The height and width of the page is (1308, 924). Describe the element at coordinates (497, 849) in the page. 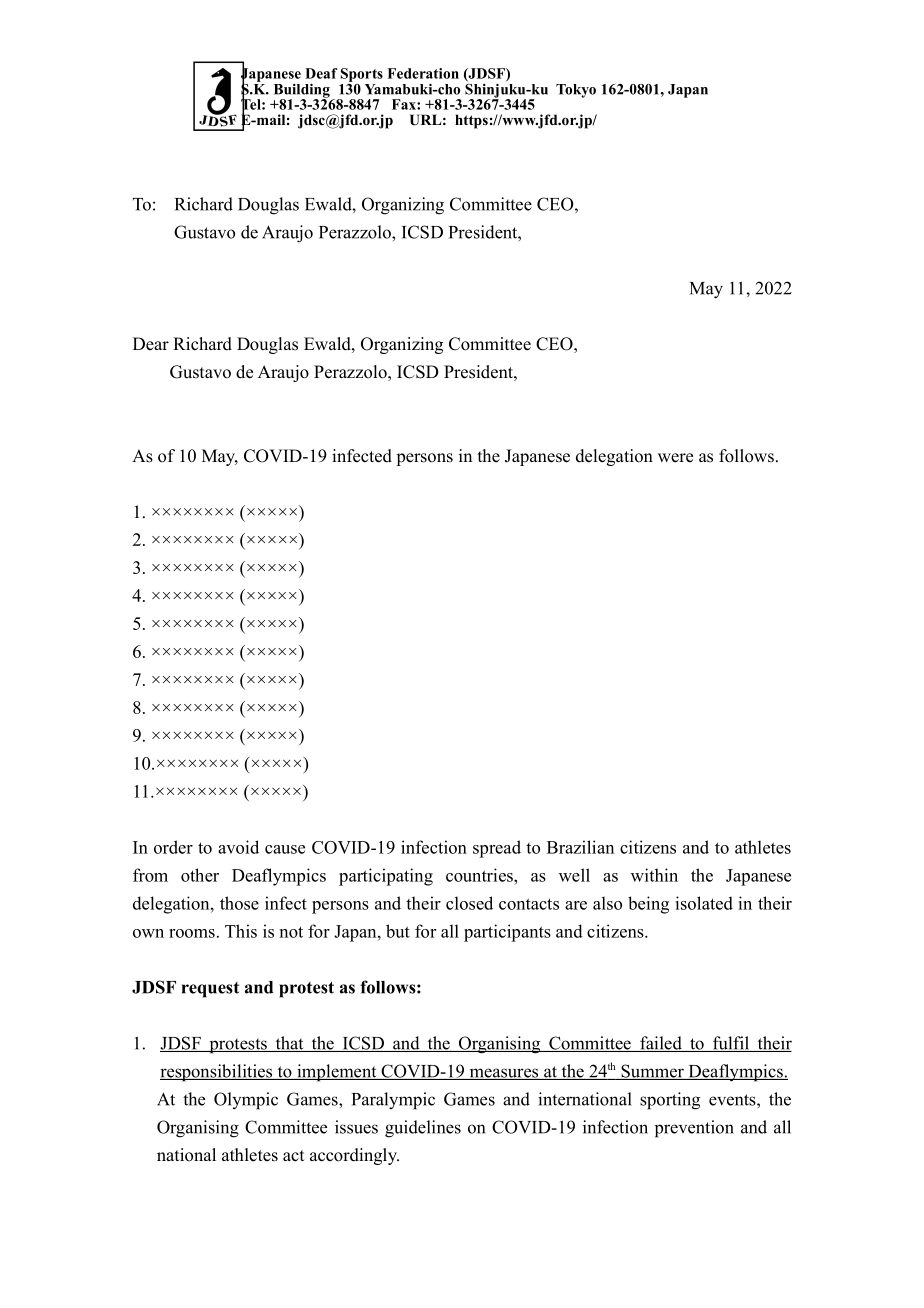

I see `spread` at that location.
